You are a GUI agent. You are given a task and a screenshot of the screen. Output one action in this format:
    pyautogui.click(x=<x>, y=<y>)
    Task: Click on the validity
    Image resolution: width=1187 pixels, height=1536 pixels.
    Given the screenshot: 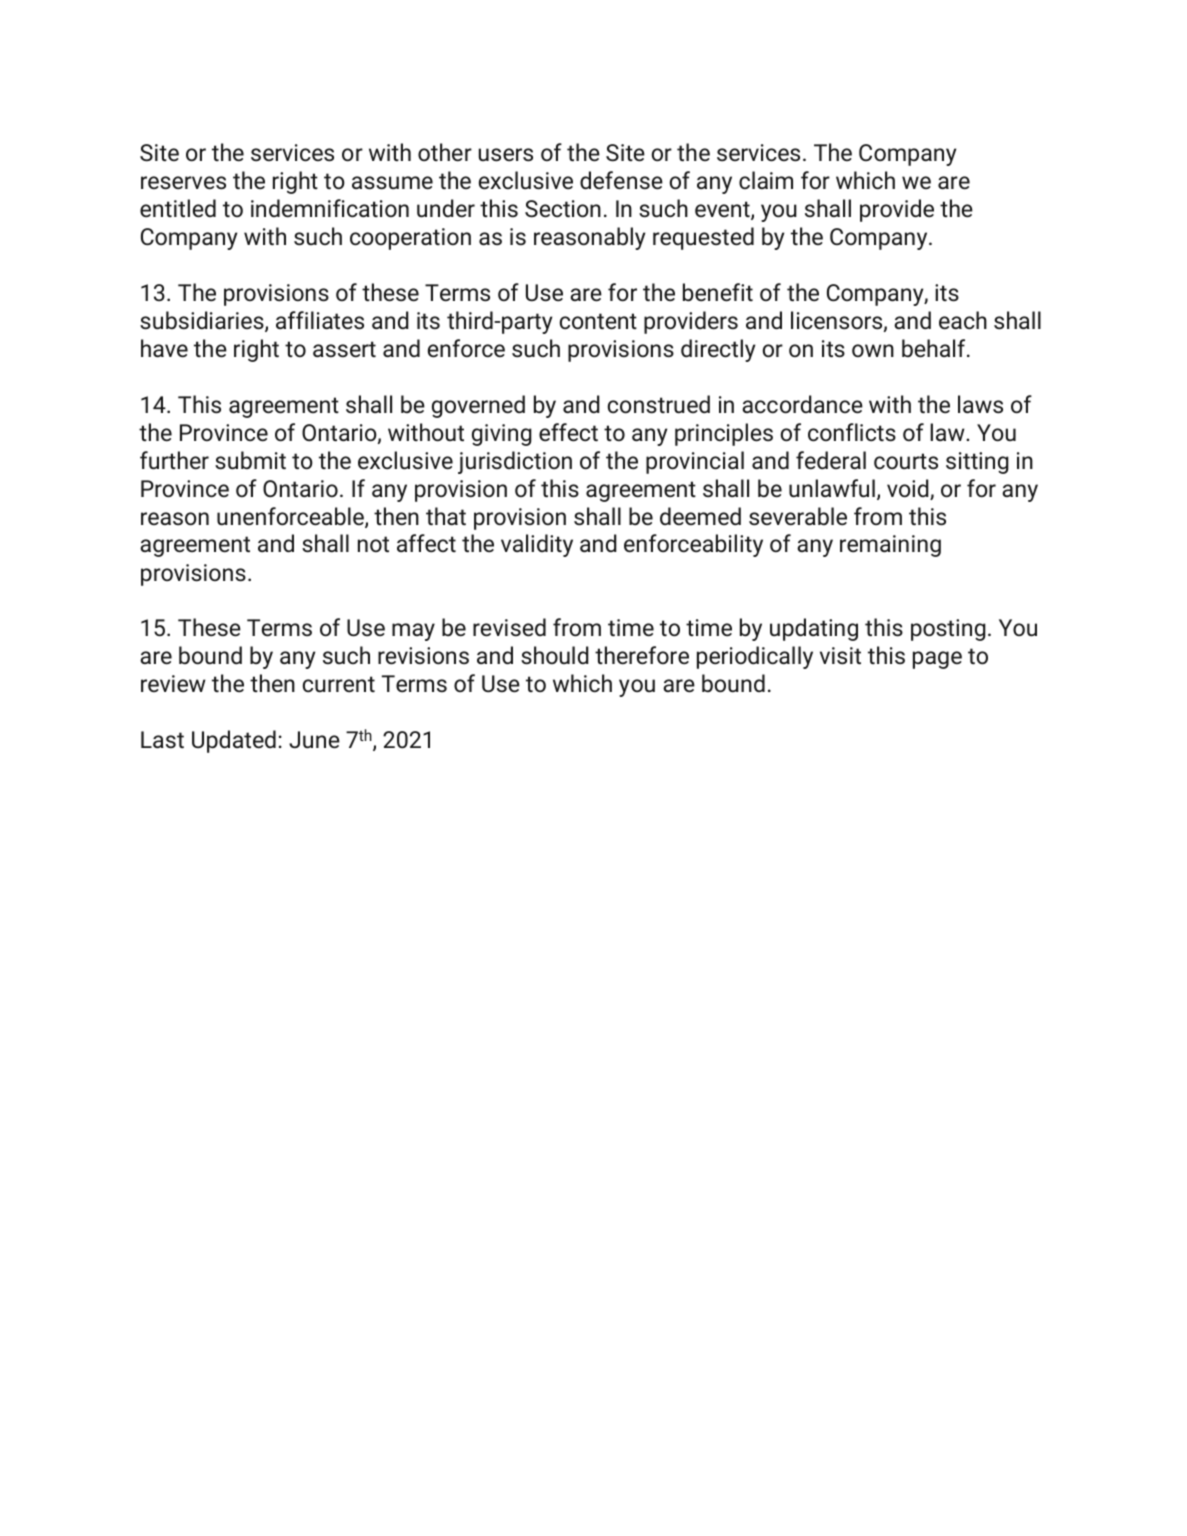 What is the action you would take?
    pyautogui.click(x=537, y=545)
